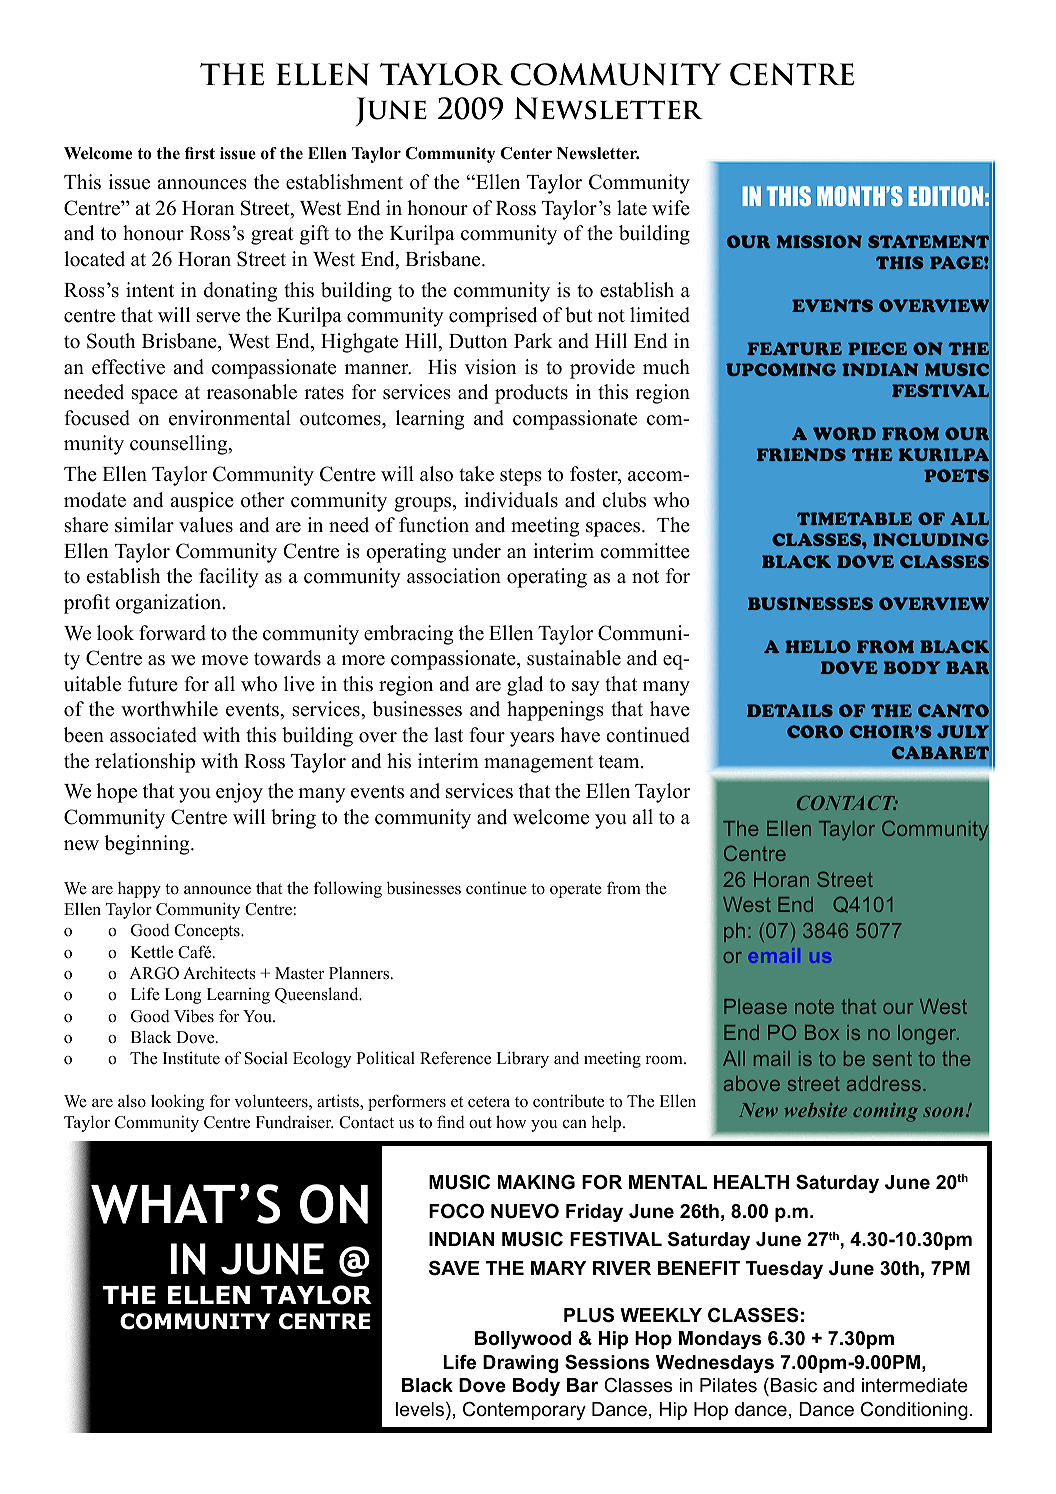 The image size is (1056, 1494). What do you see at coordinates (145, 763) in the screenshot?
I see `relationship` at bounding box center [145, 763].
